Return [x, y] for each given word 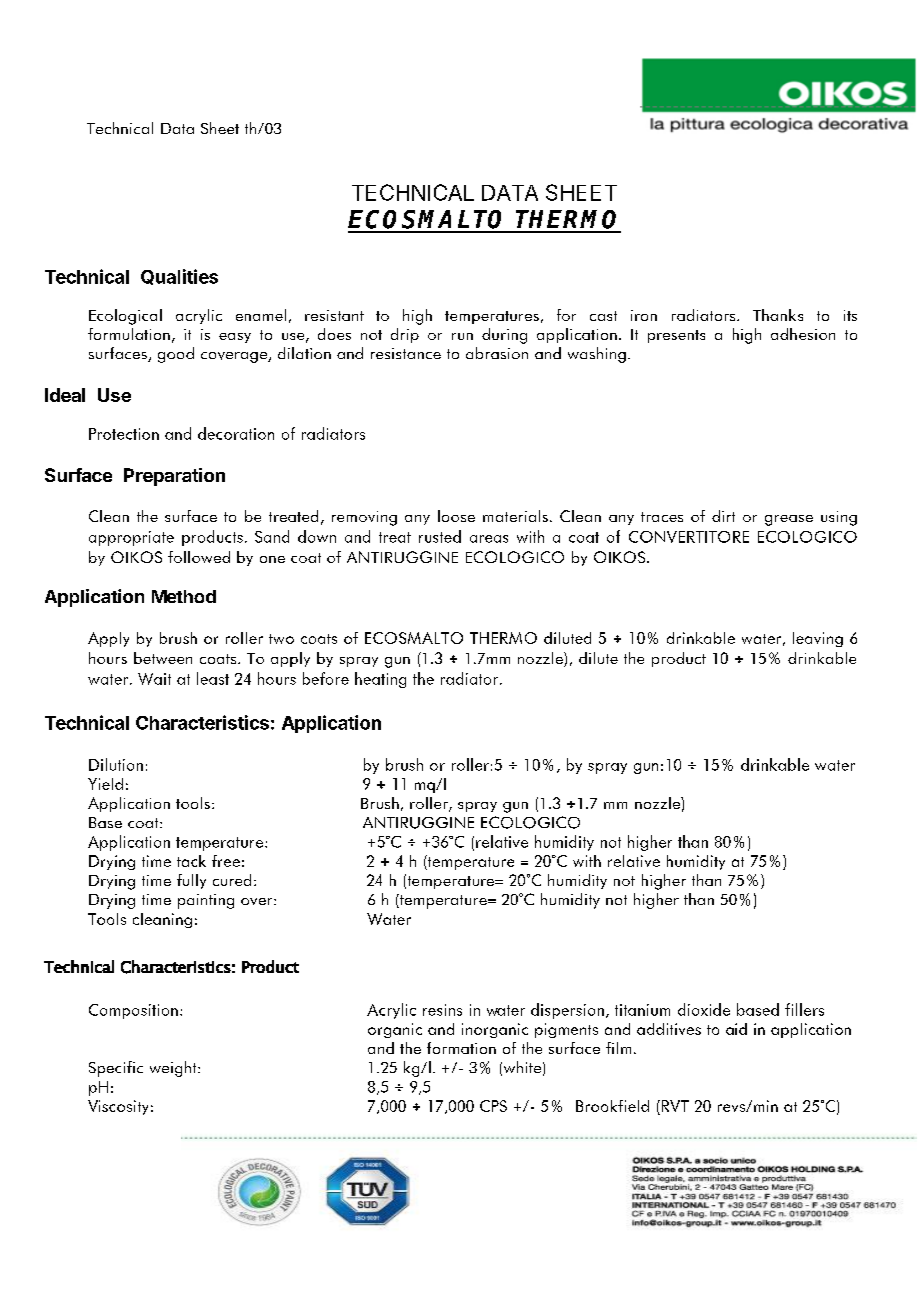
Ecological [125, 317]
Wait [154, 679]
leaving [818, 639]
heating [380, 680]
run [462, 336]
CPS [493, 1106]
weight [174, 1069]
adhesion [803, 334]
